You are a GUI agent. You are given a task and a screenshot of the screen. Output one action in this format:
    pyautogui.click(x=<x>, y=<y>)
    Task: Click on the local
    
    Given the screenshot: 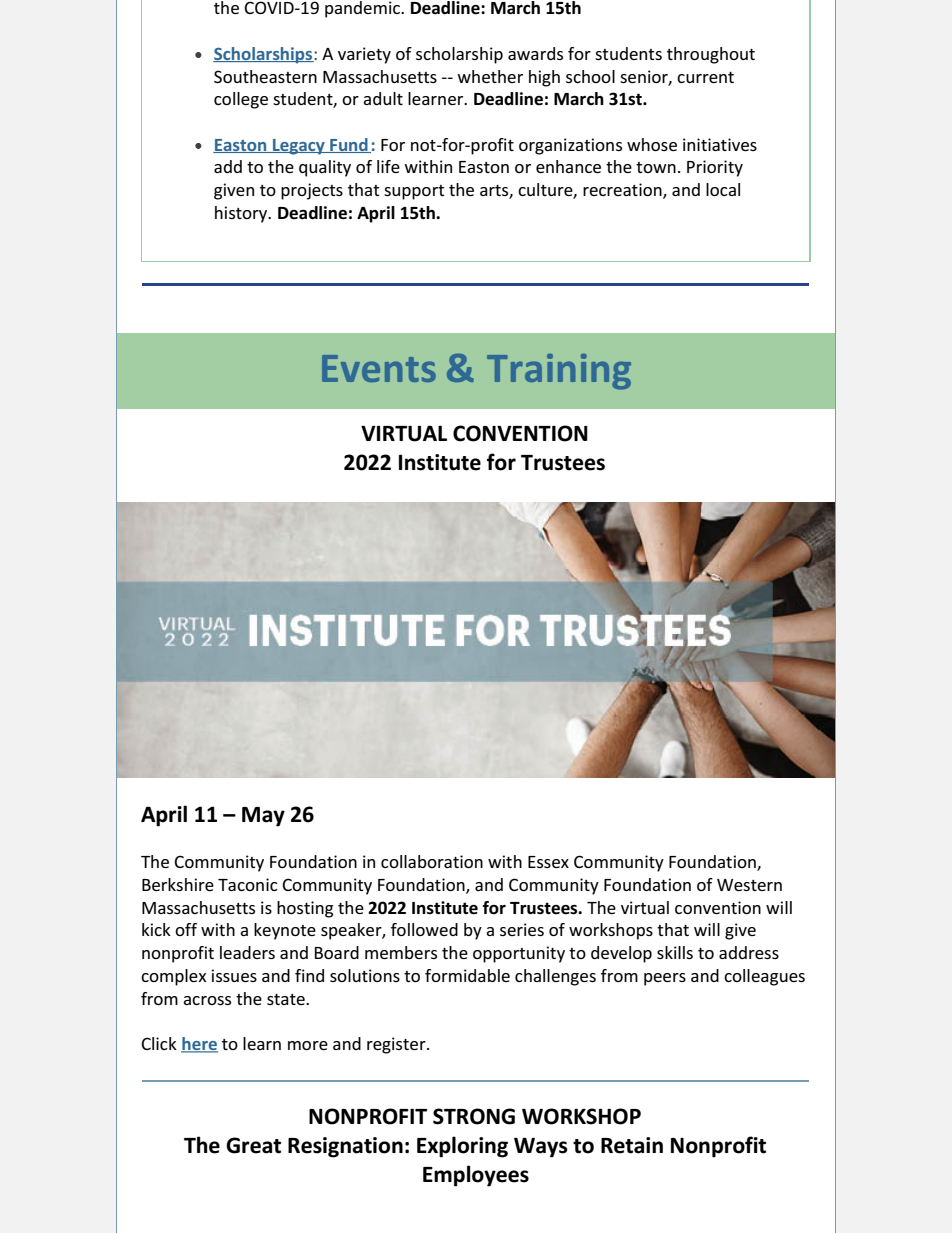 What is the action you would take?
    pyautogui.click(x=723, y=189)
